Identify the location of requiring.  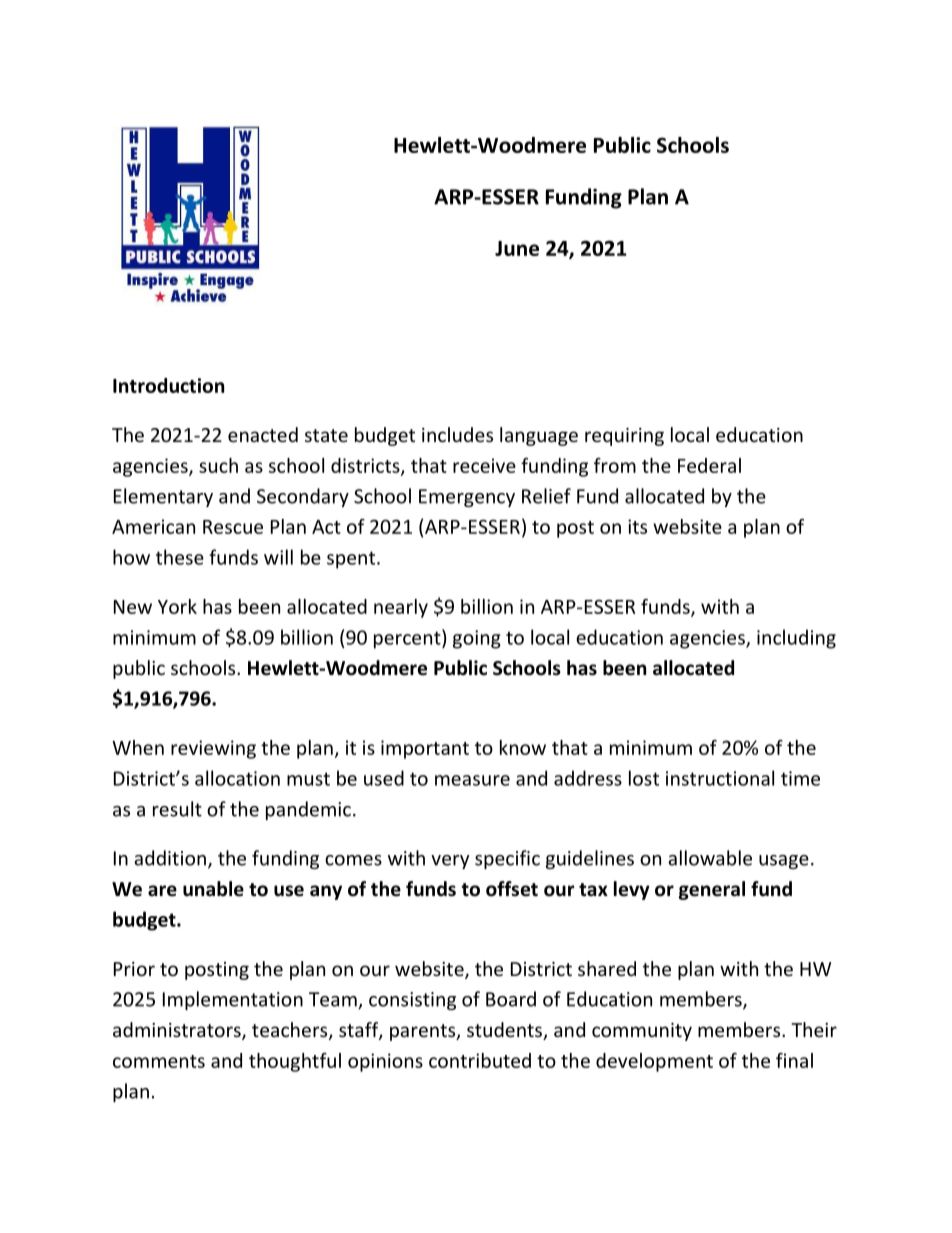
(624, 437).
